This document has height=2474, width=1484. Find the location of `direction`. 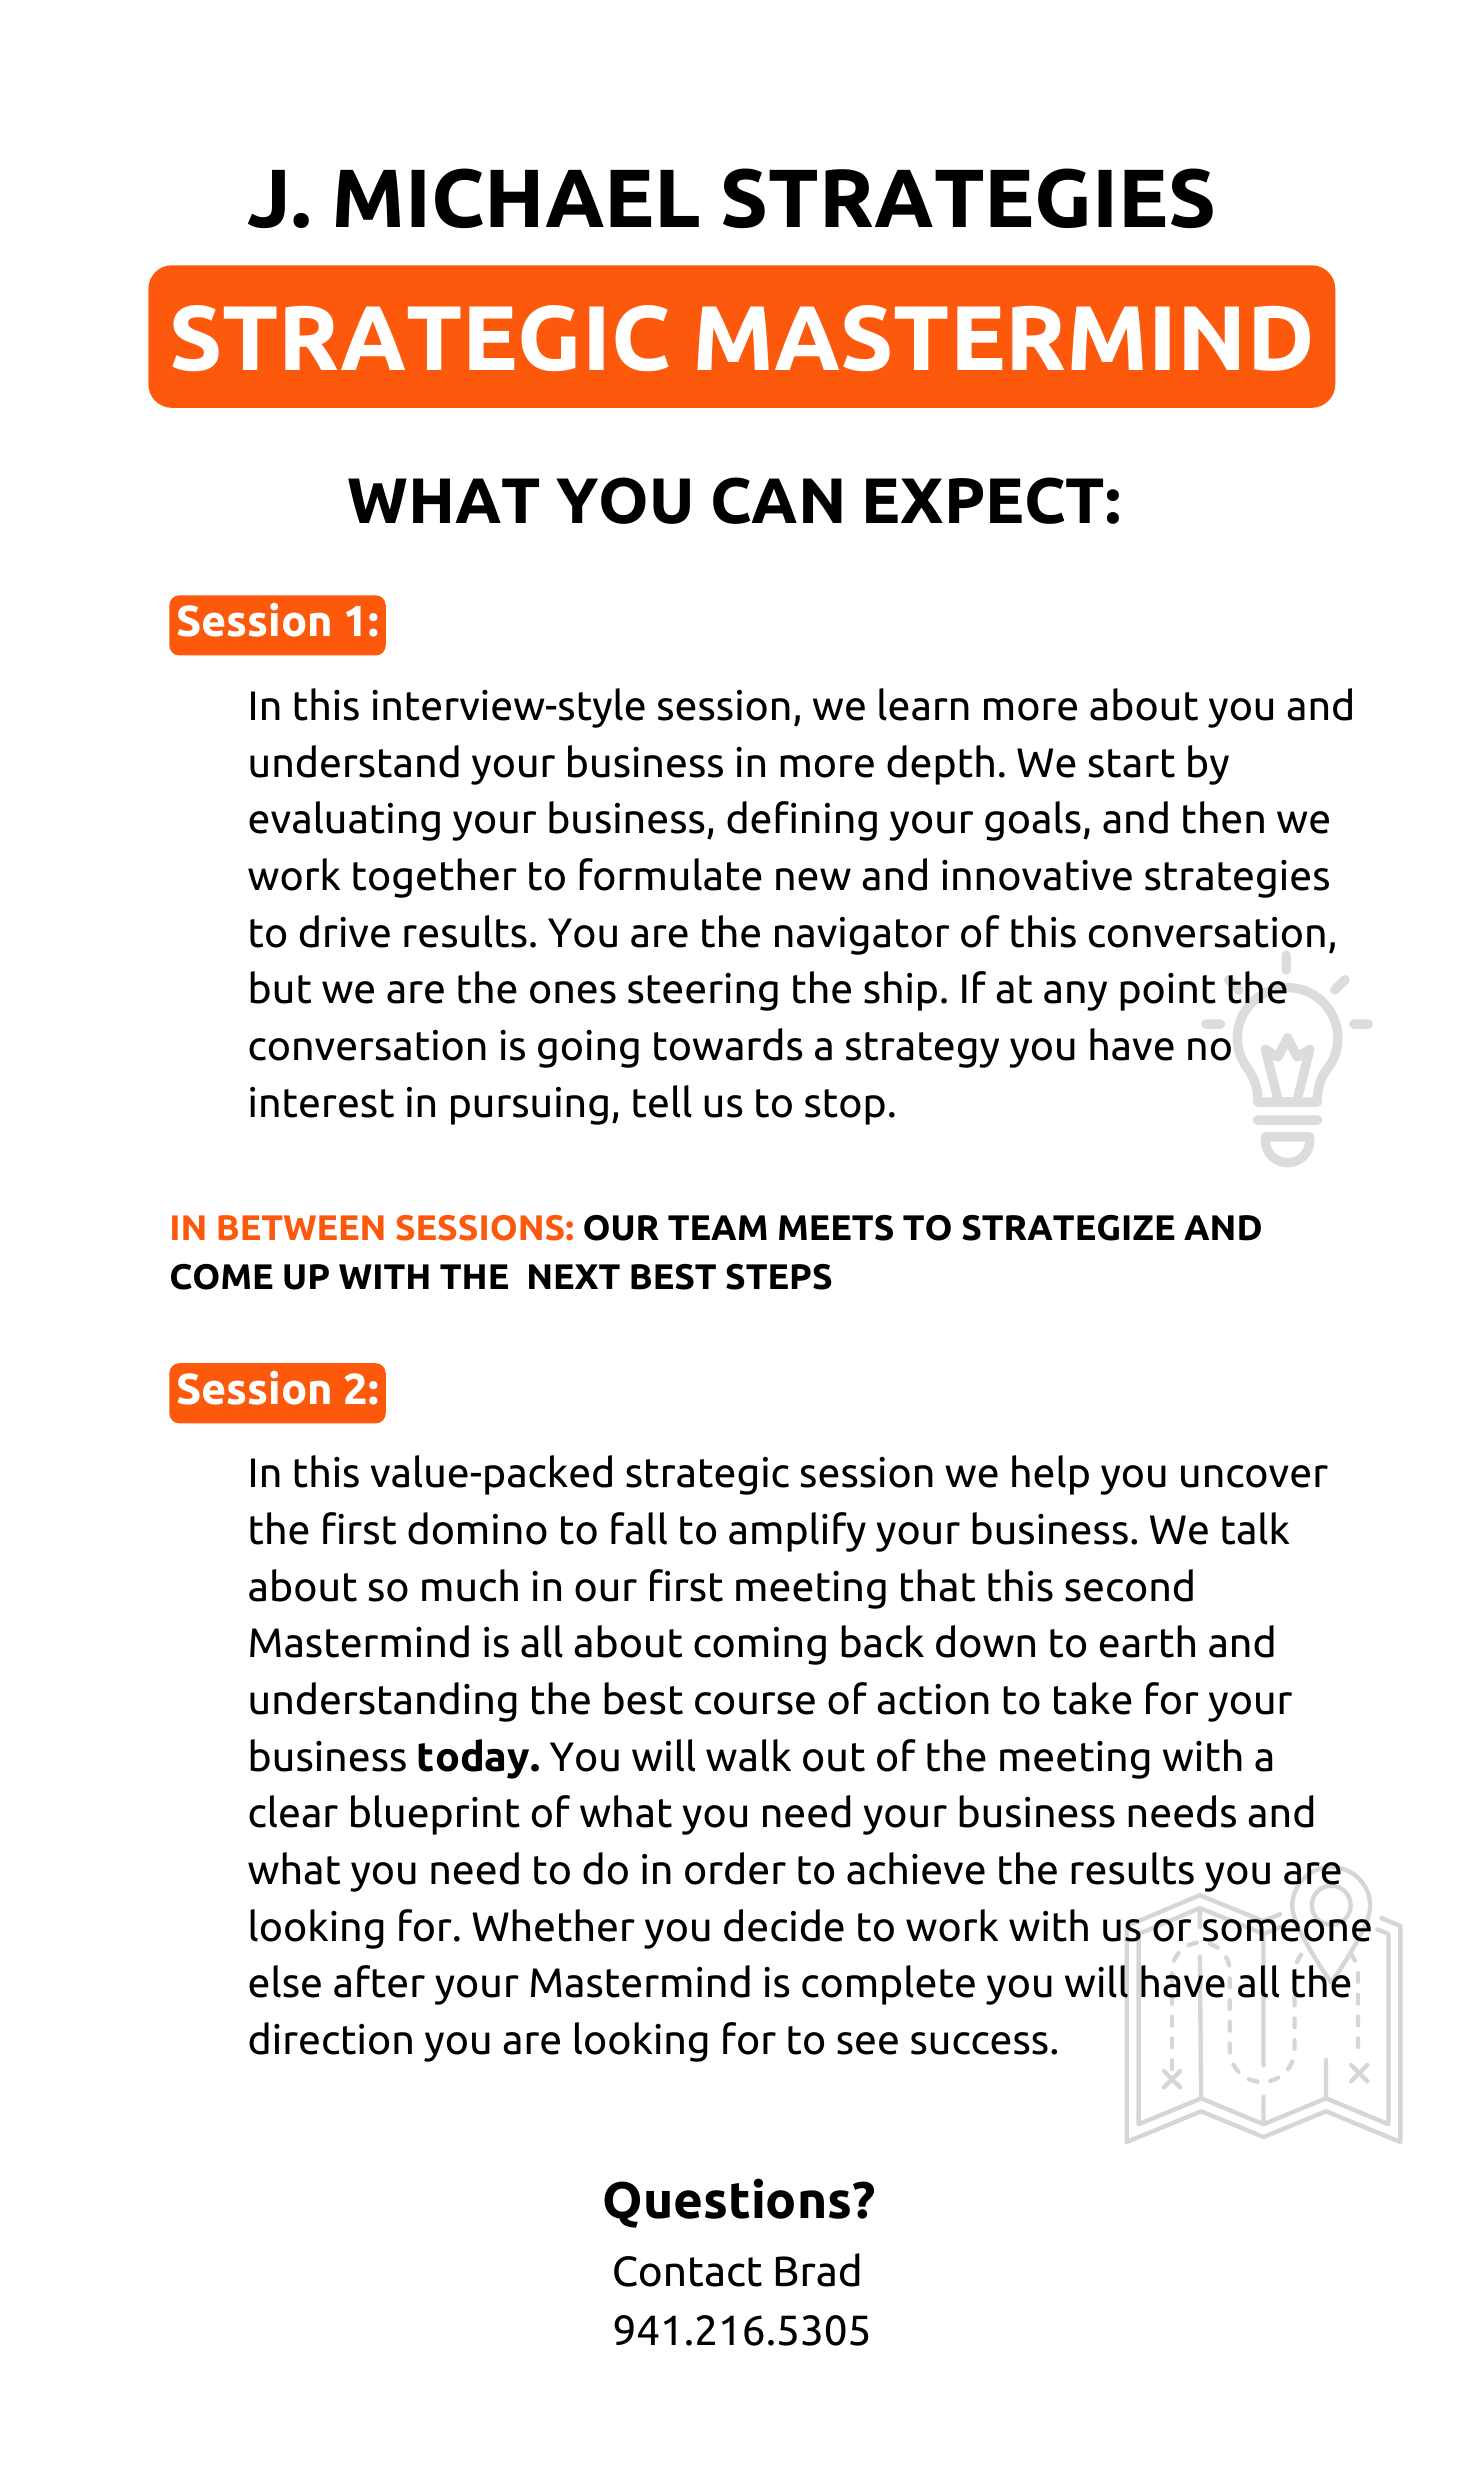

direction is located at coordinates (330, 2038).
